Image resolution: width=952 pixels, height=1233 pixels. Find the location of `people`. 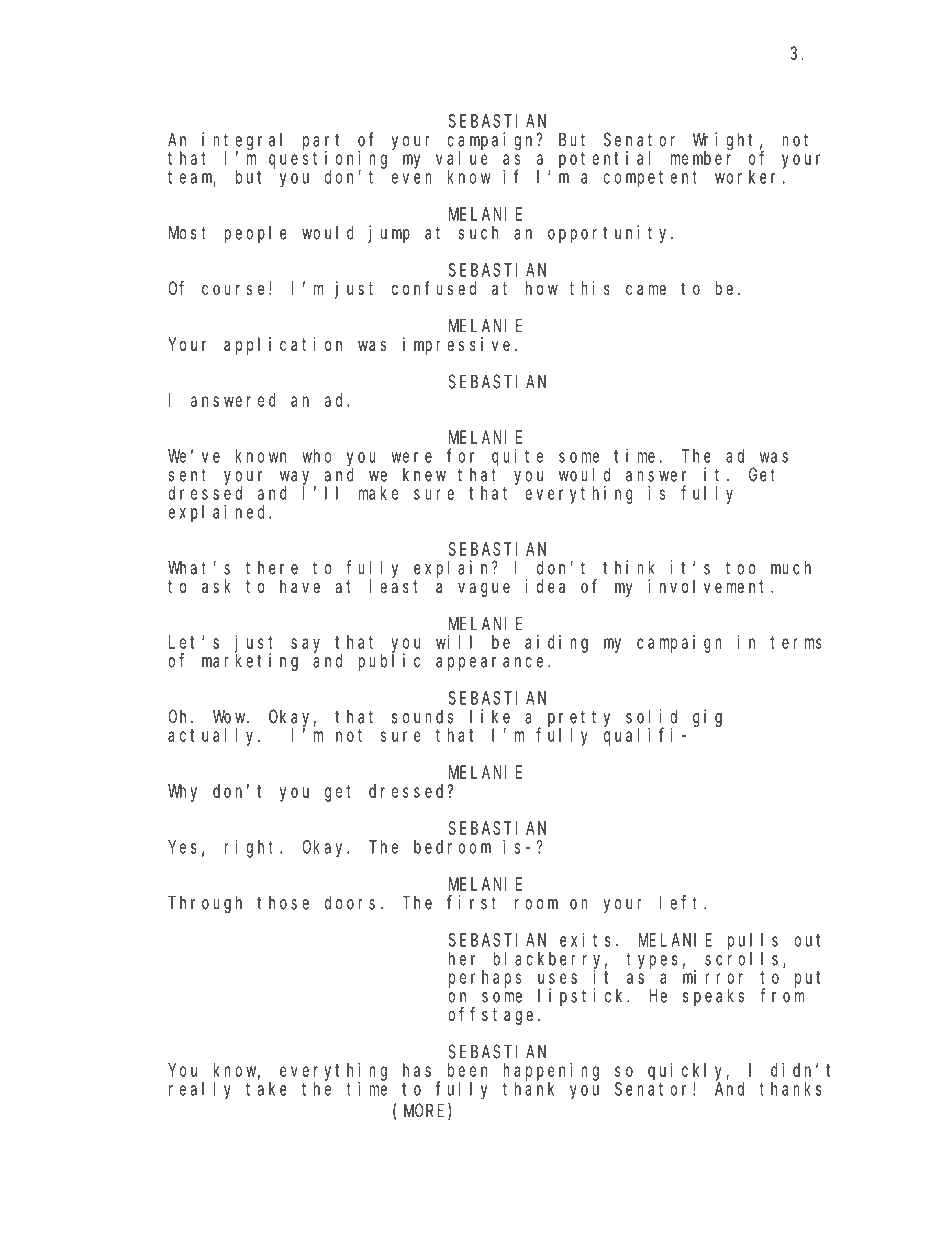

people is located at coordinates (255, 234).
